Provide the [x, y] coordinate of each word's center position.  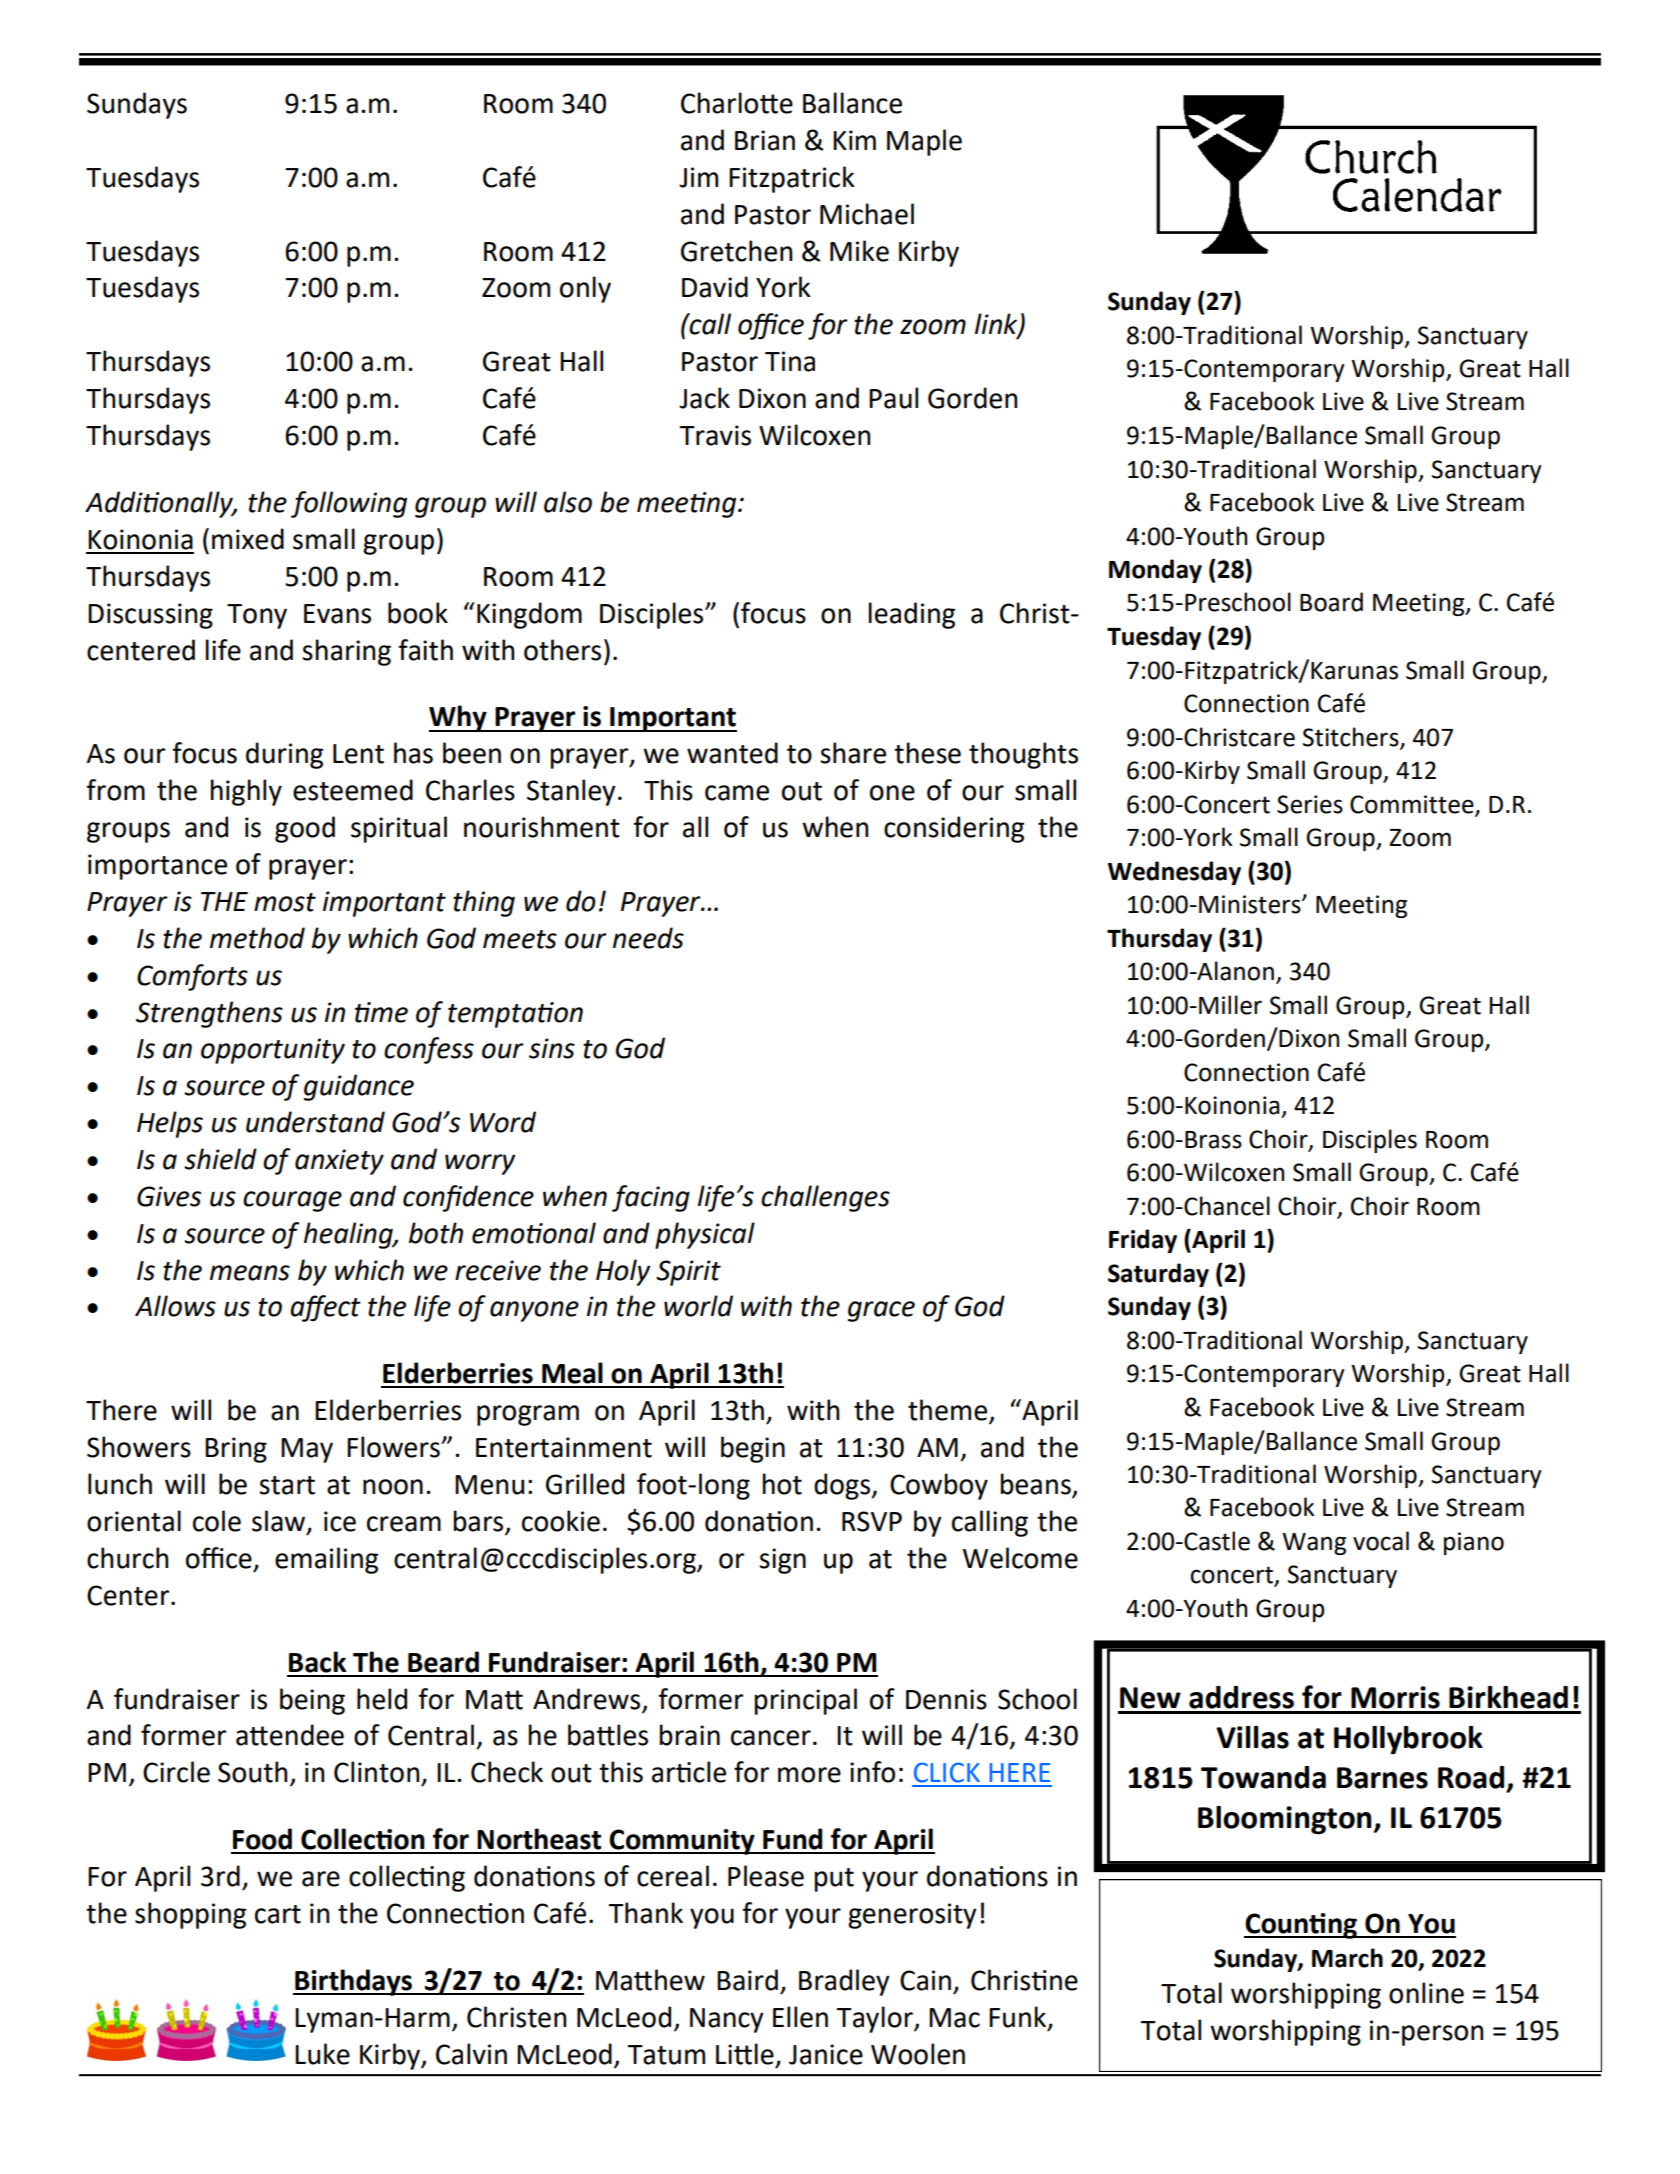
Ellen [800, 2017]
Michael [867, 214]
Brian [765, 140]
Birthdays [353, 1982]
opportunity [273, 1051]
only [585, 289]
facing [651, 1198]
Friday [1143, 1241]
